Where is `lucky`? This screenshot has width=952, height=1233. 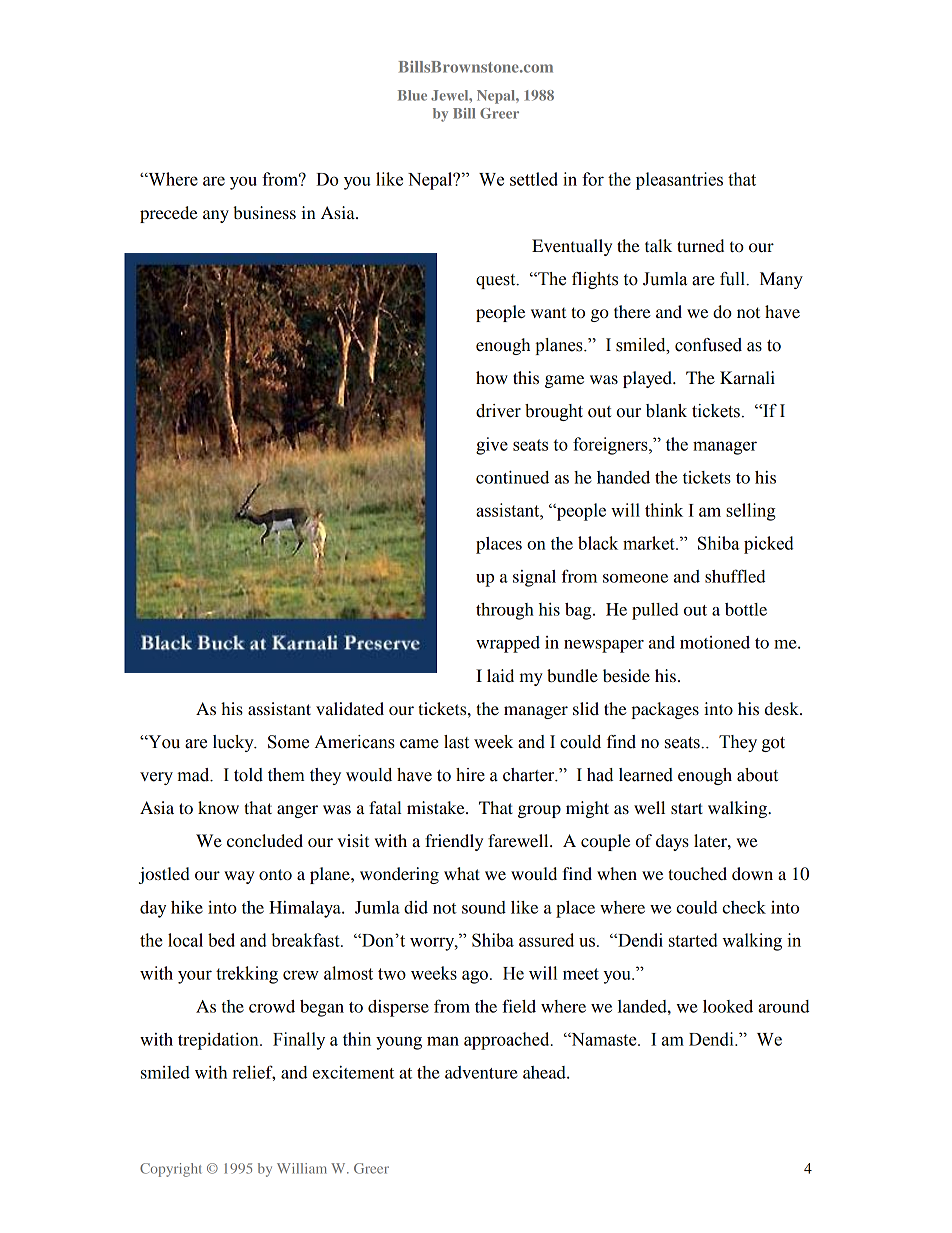 lucky is located at coordinates (234, 743).
